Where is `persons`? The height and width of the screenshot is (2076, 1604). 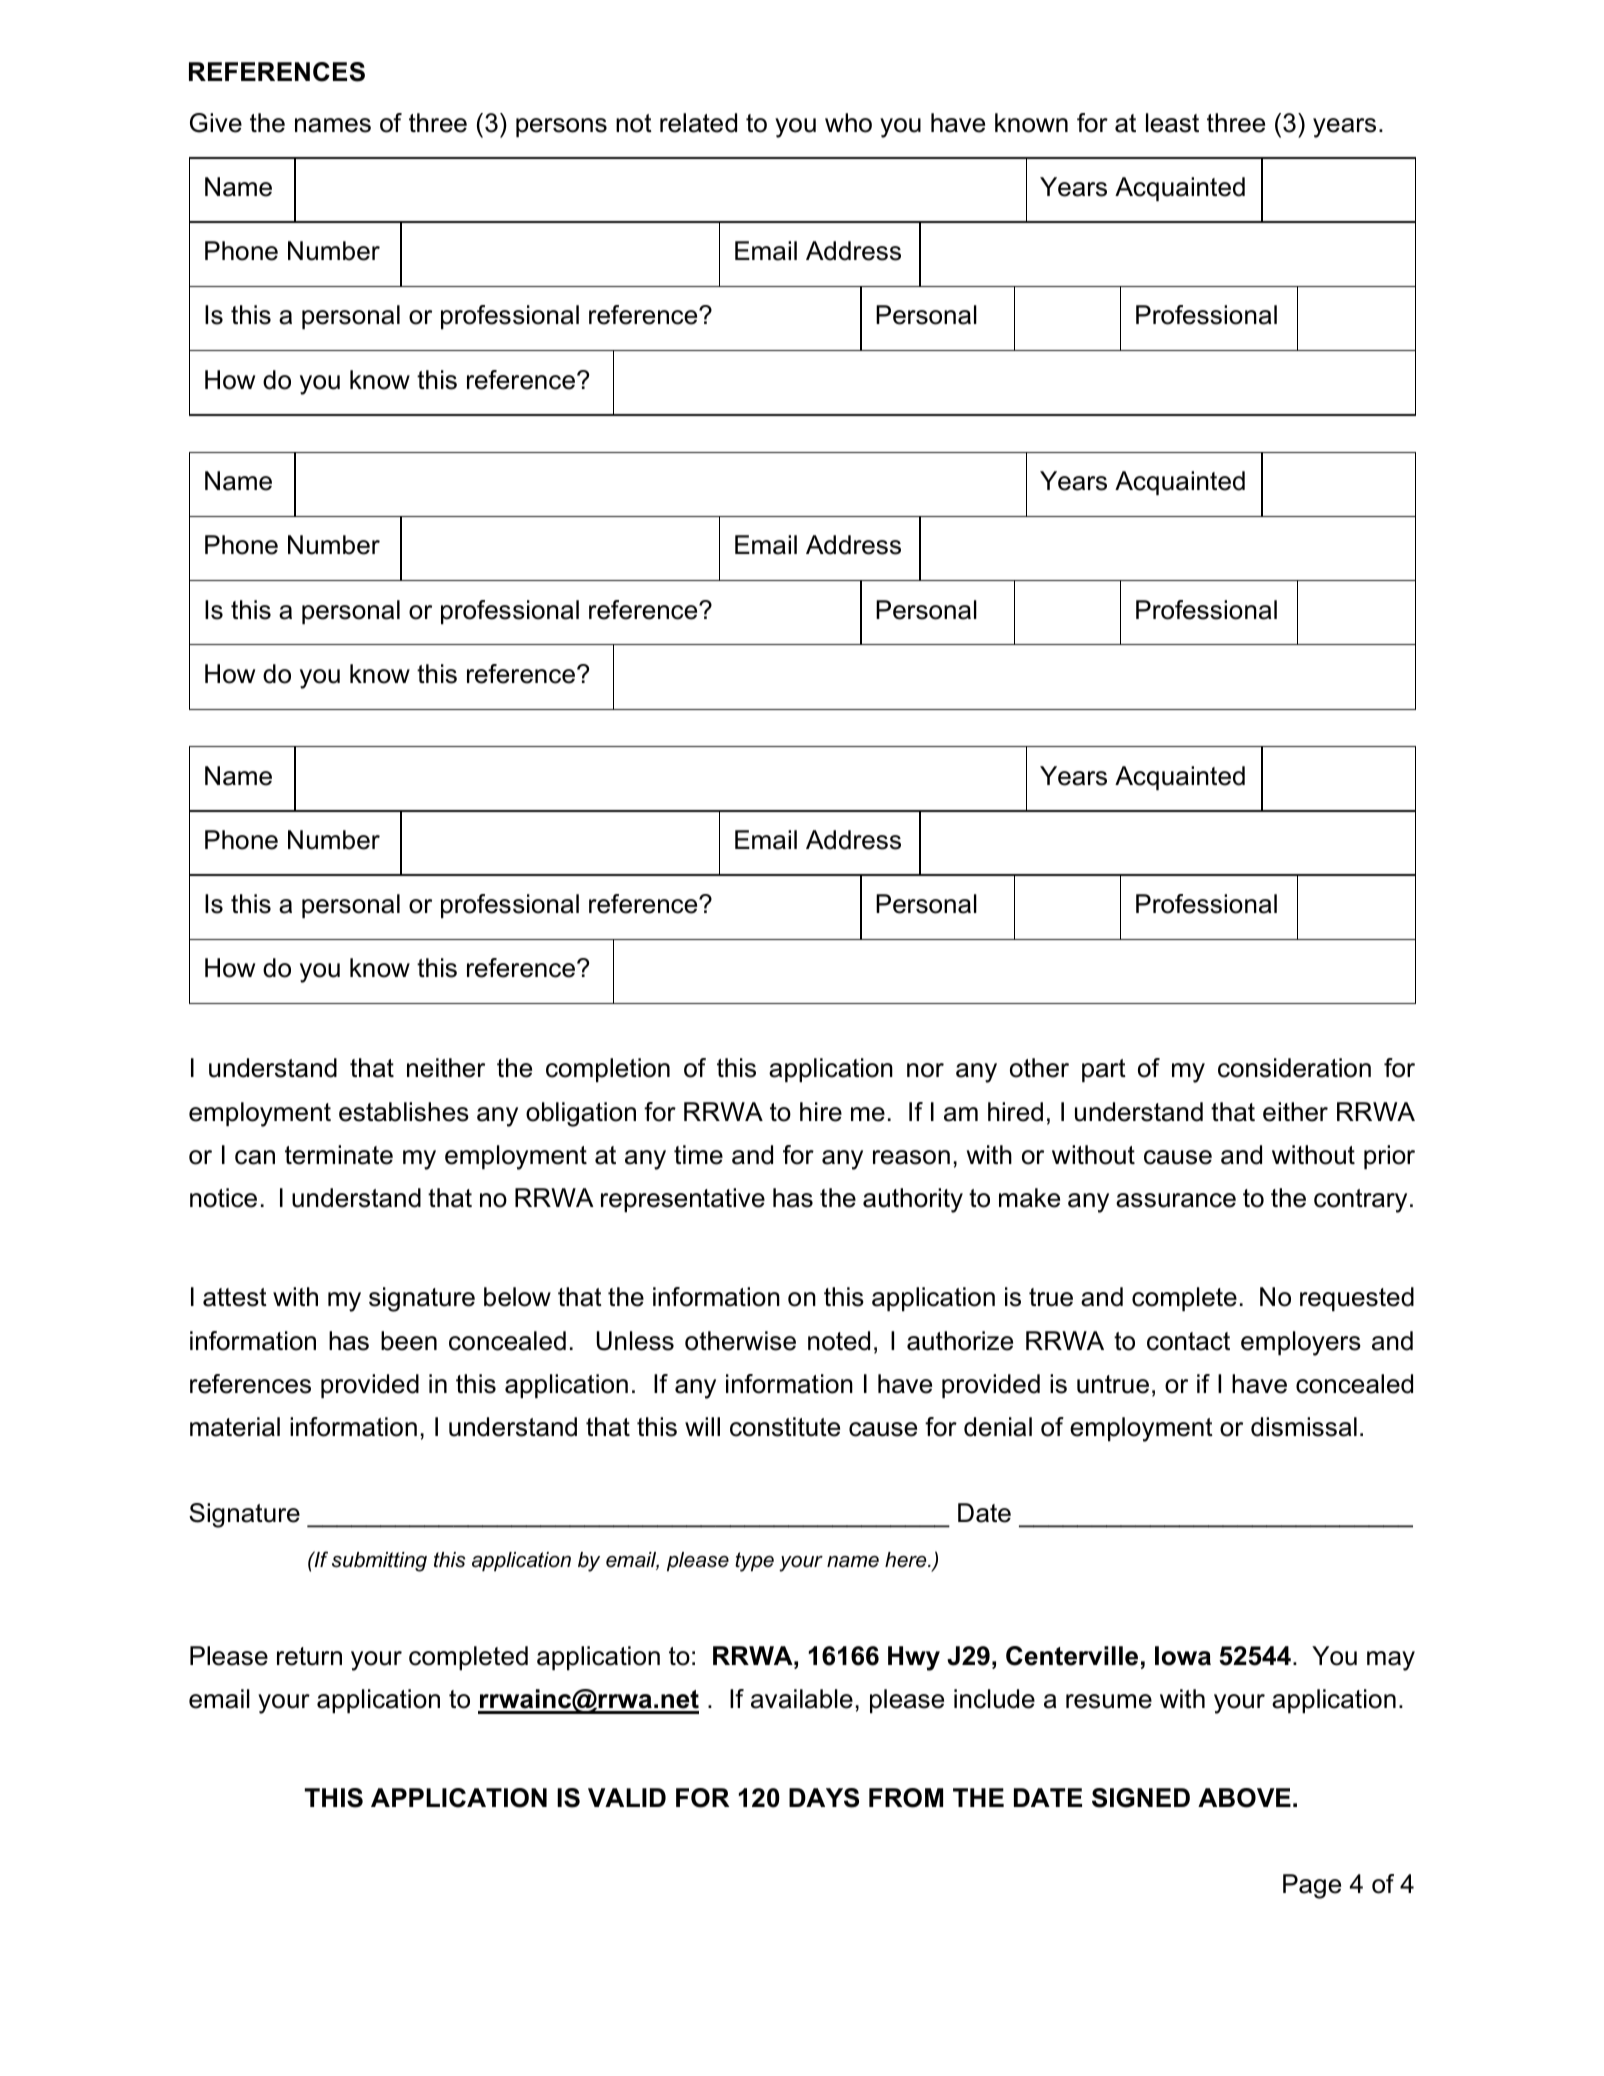
persons is located at coordinates (561, 127).
